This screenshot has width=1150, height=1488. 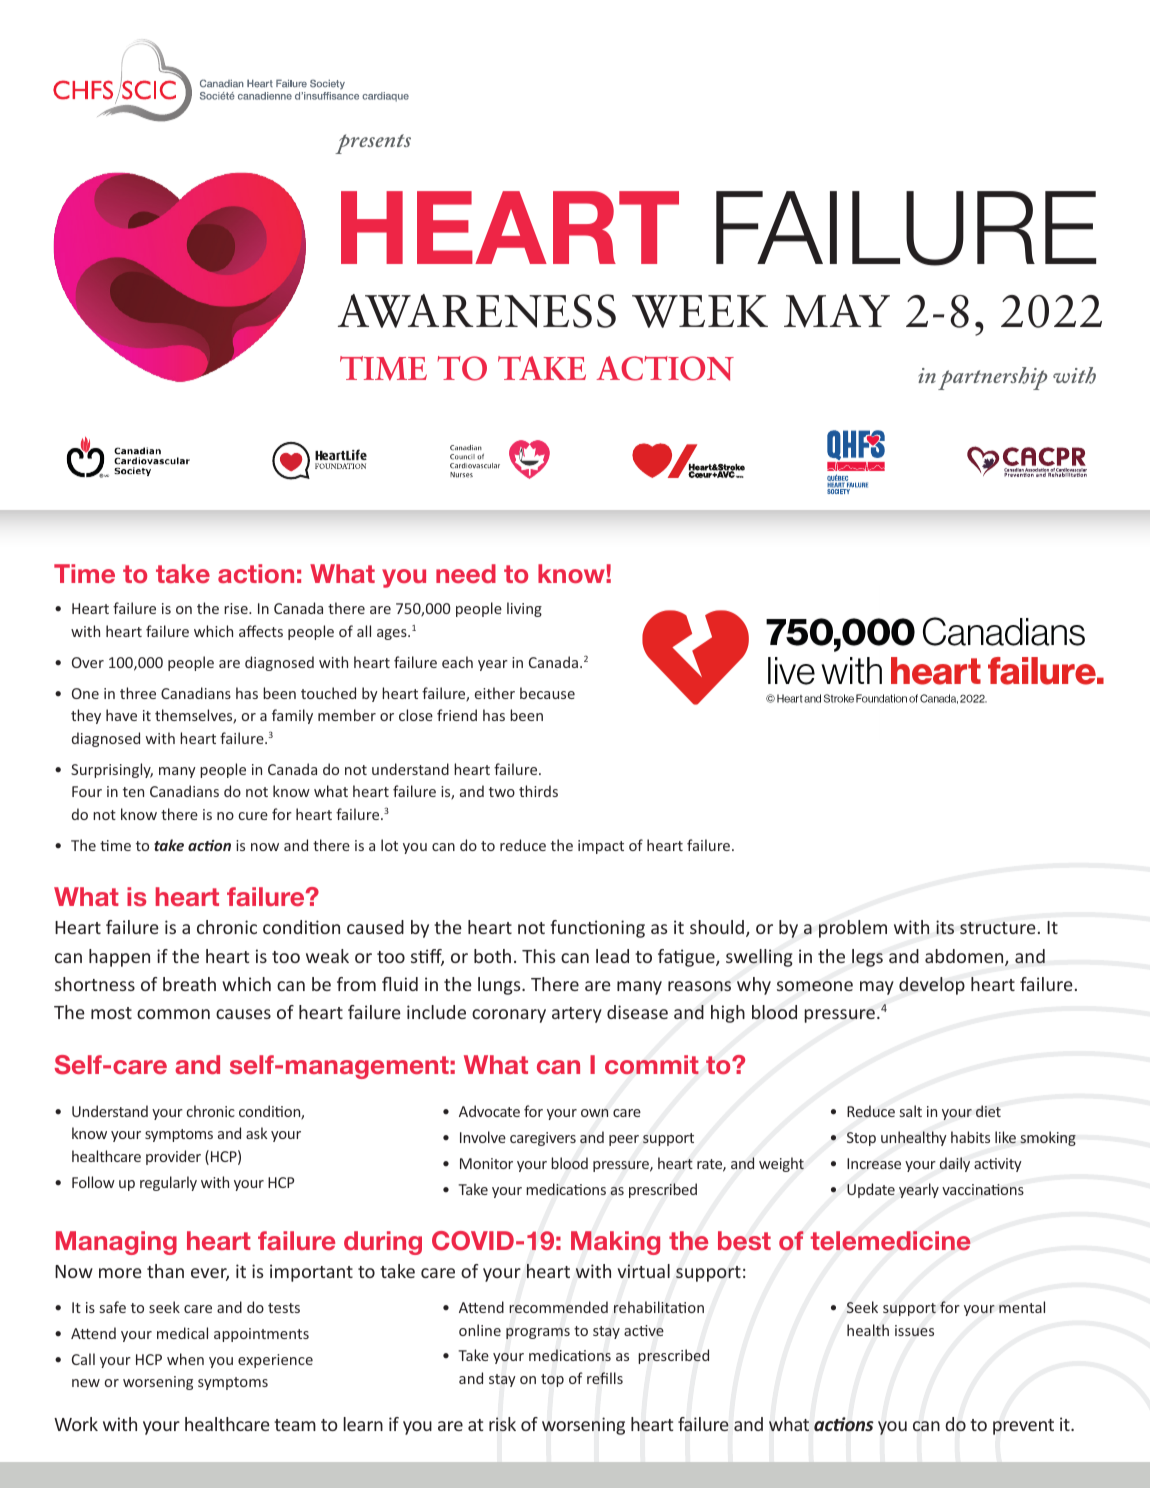 I want to click on develop, so click(x=932, y=986).
